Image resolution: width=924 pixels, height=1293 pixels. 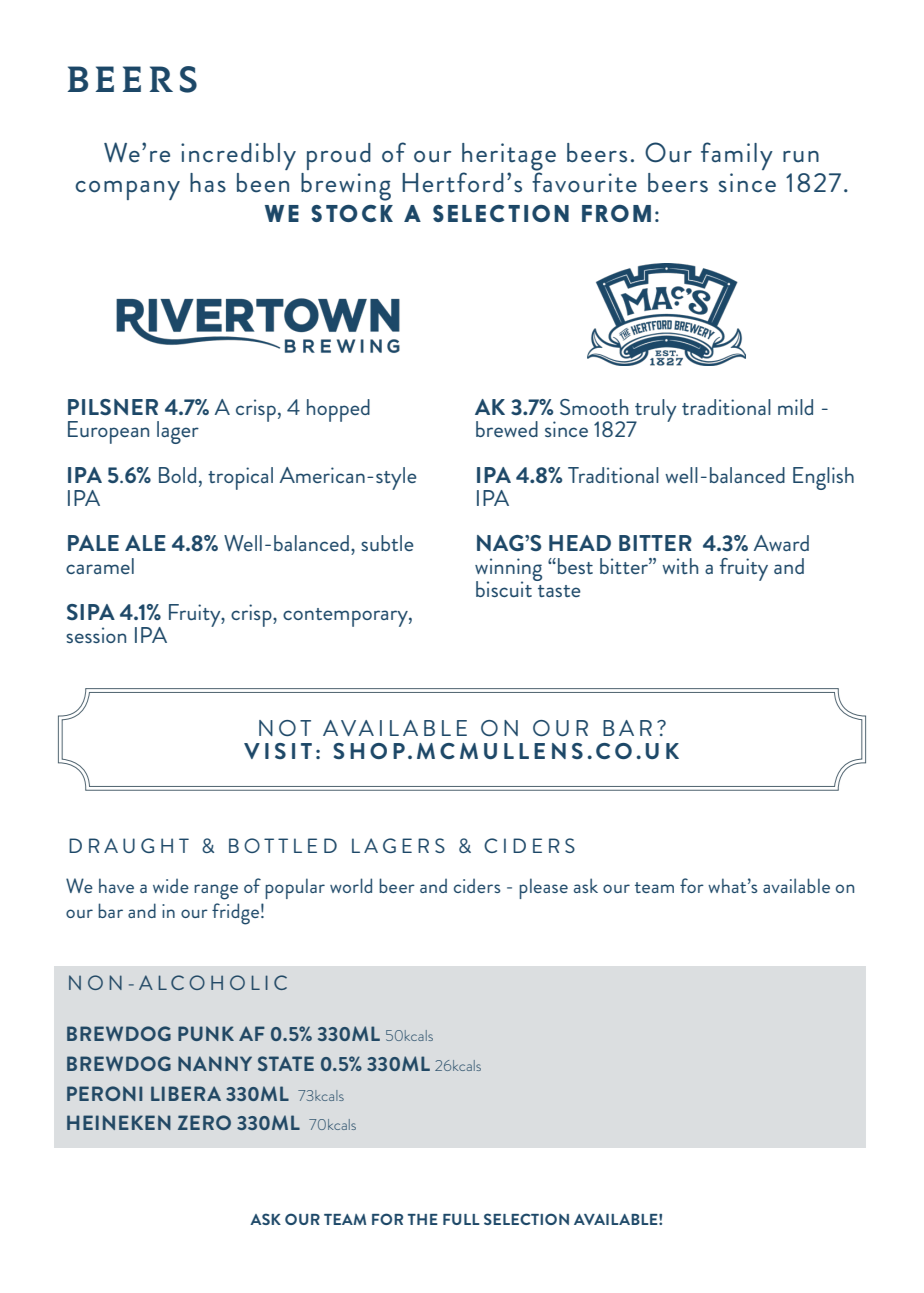 I want to click on mild, so click(x=795, y=407).
